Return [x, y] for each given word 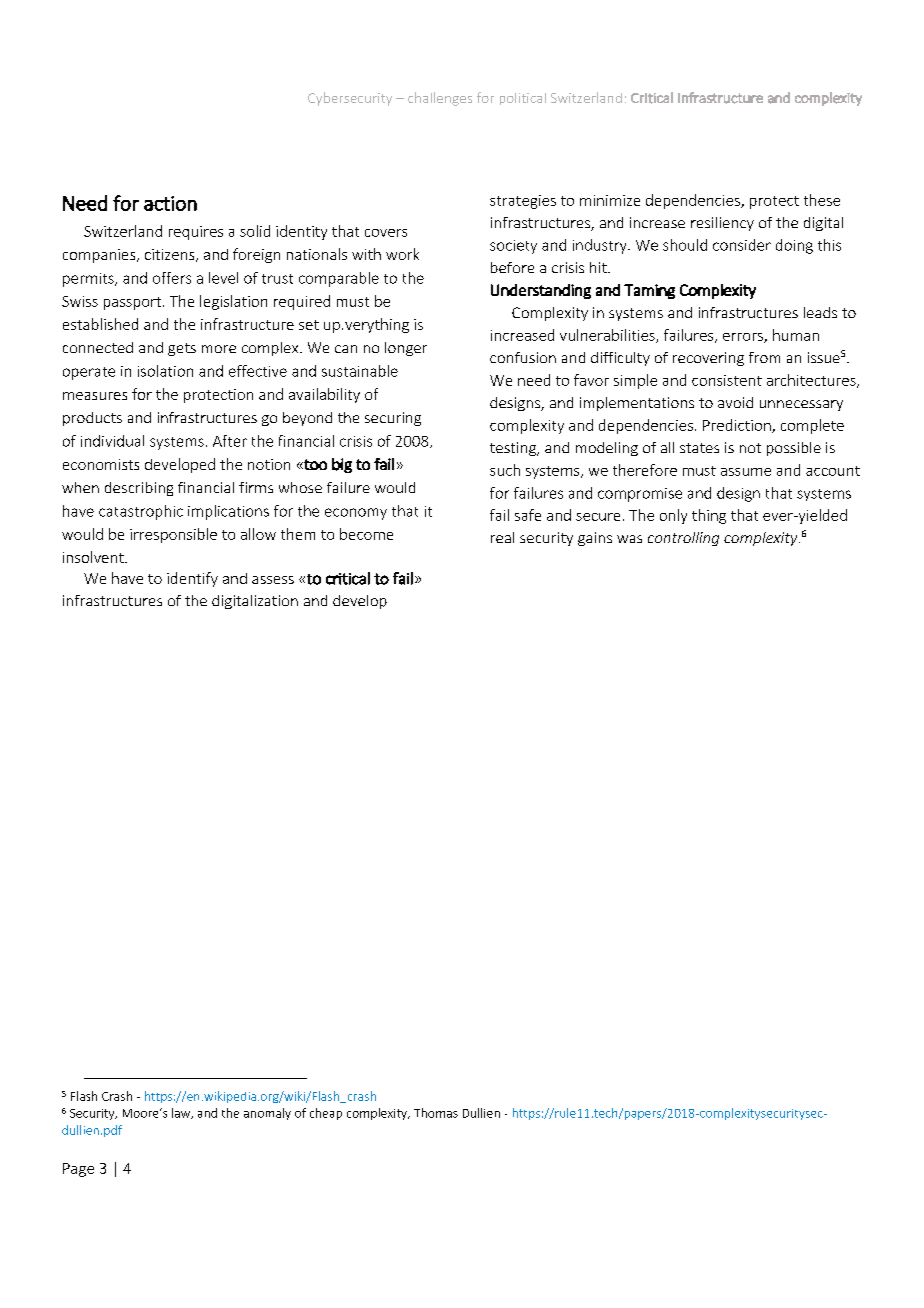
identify [192, 579]
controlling [683, 539]
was [629, 539]
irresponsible [173, 535]
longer [406, 349]
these [822, 200]
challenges [440, 99]
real [502, 537]
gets [182, 349]
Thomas [436, 1113]
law [182, 1113]
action [170, 203]
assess [273, 580]
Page [78, 1170]
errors [744, 338]
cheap [326, 1114]
